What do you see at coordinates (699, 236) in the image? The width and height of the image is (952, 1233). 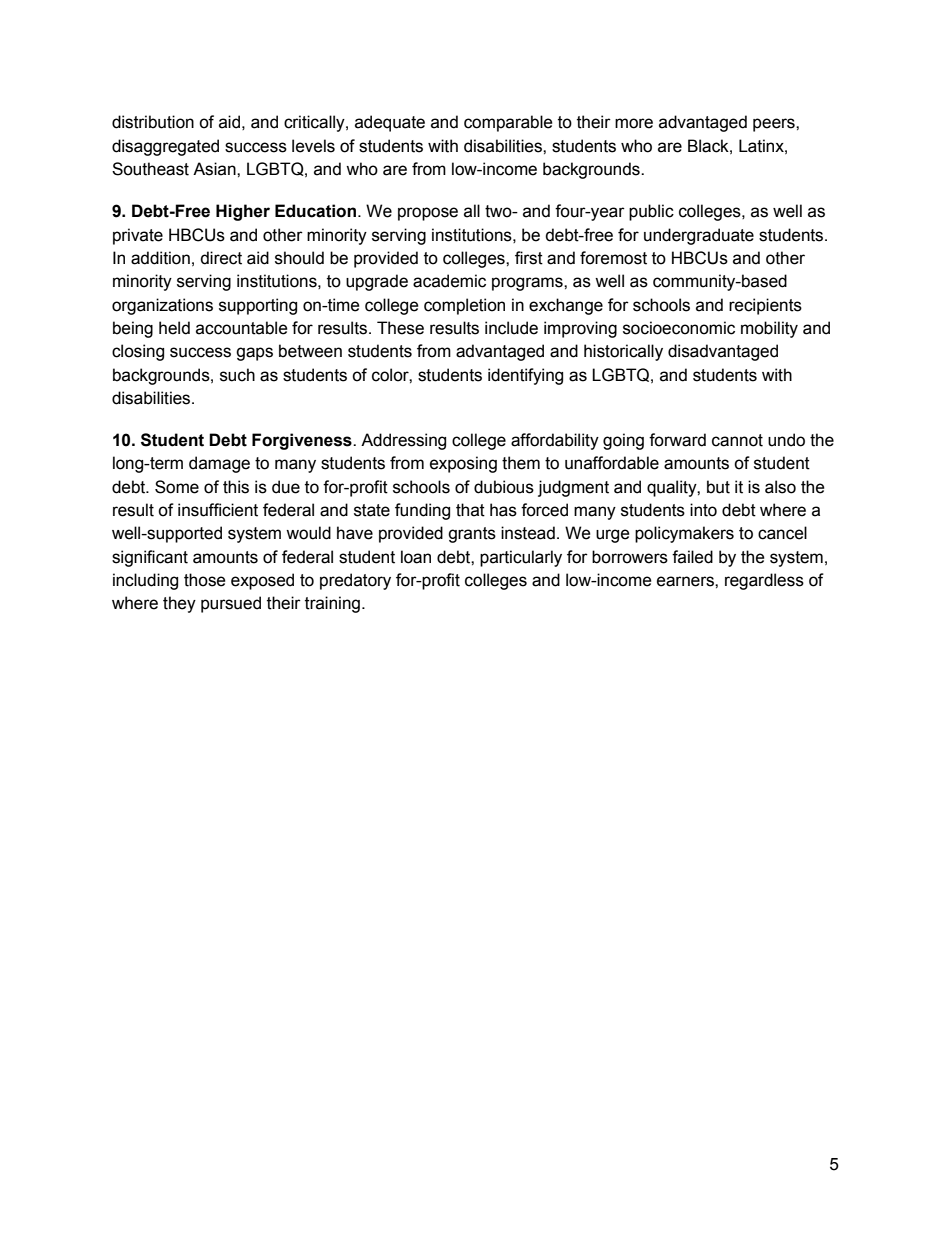 I see `undergraduate` at bounding box center [699, 236].
